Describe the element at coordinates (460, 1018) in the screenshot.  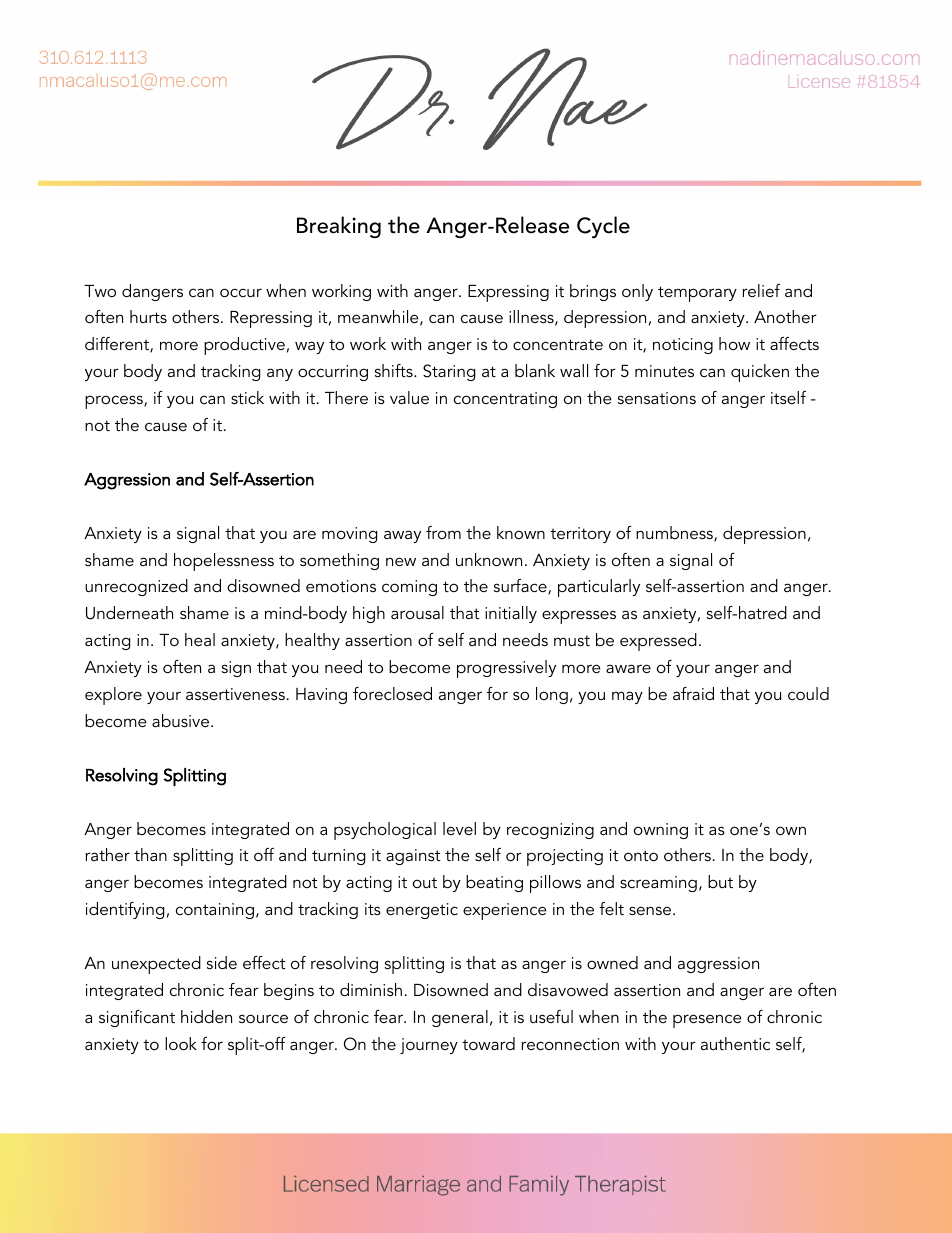
I see `general` at that location.
